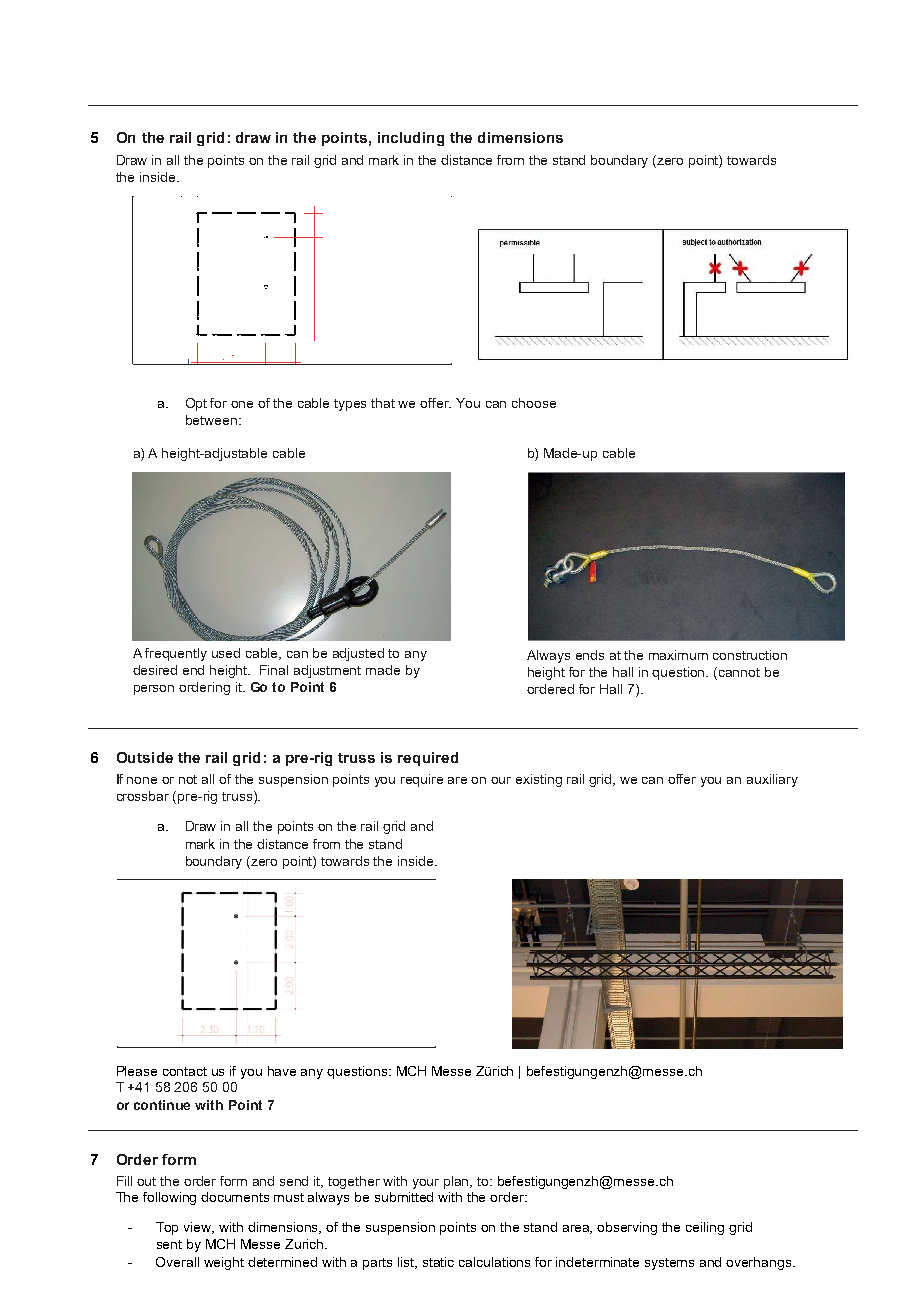  Describe the element at coordinates (282, 1071) in the image. I see `have` at that location.
